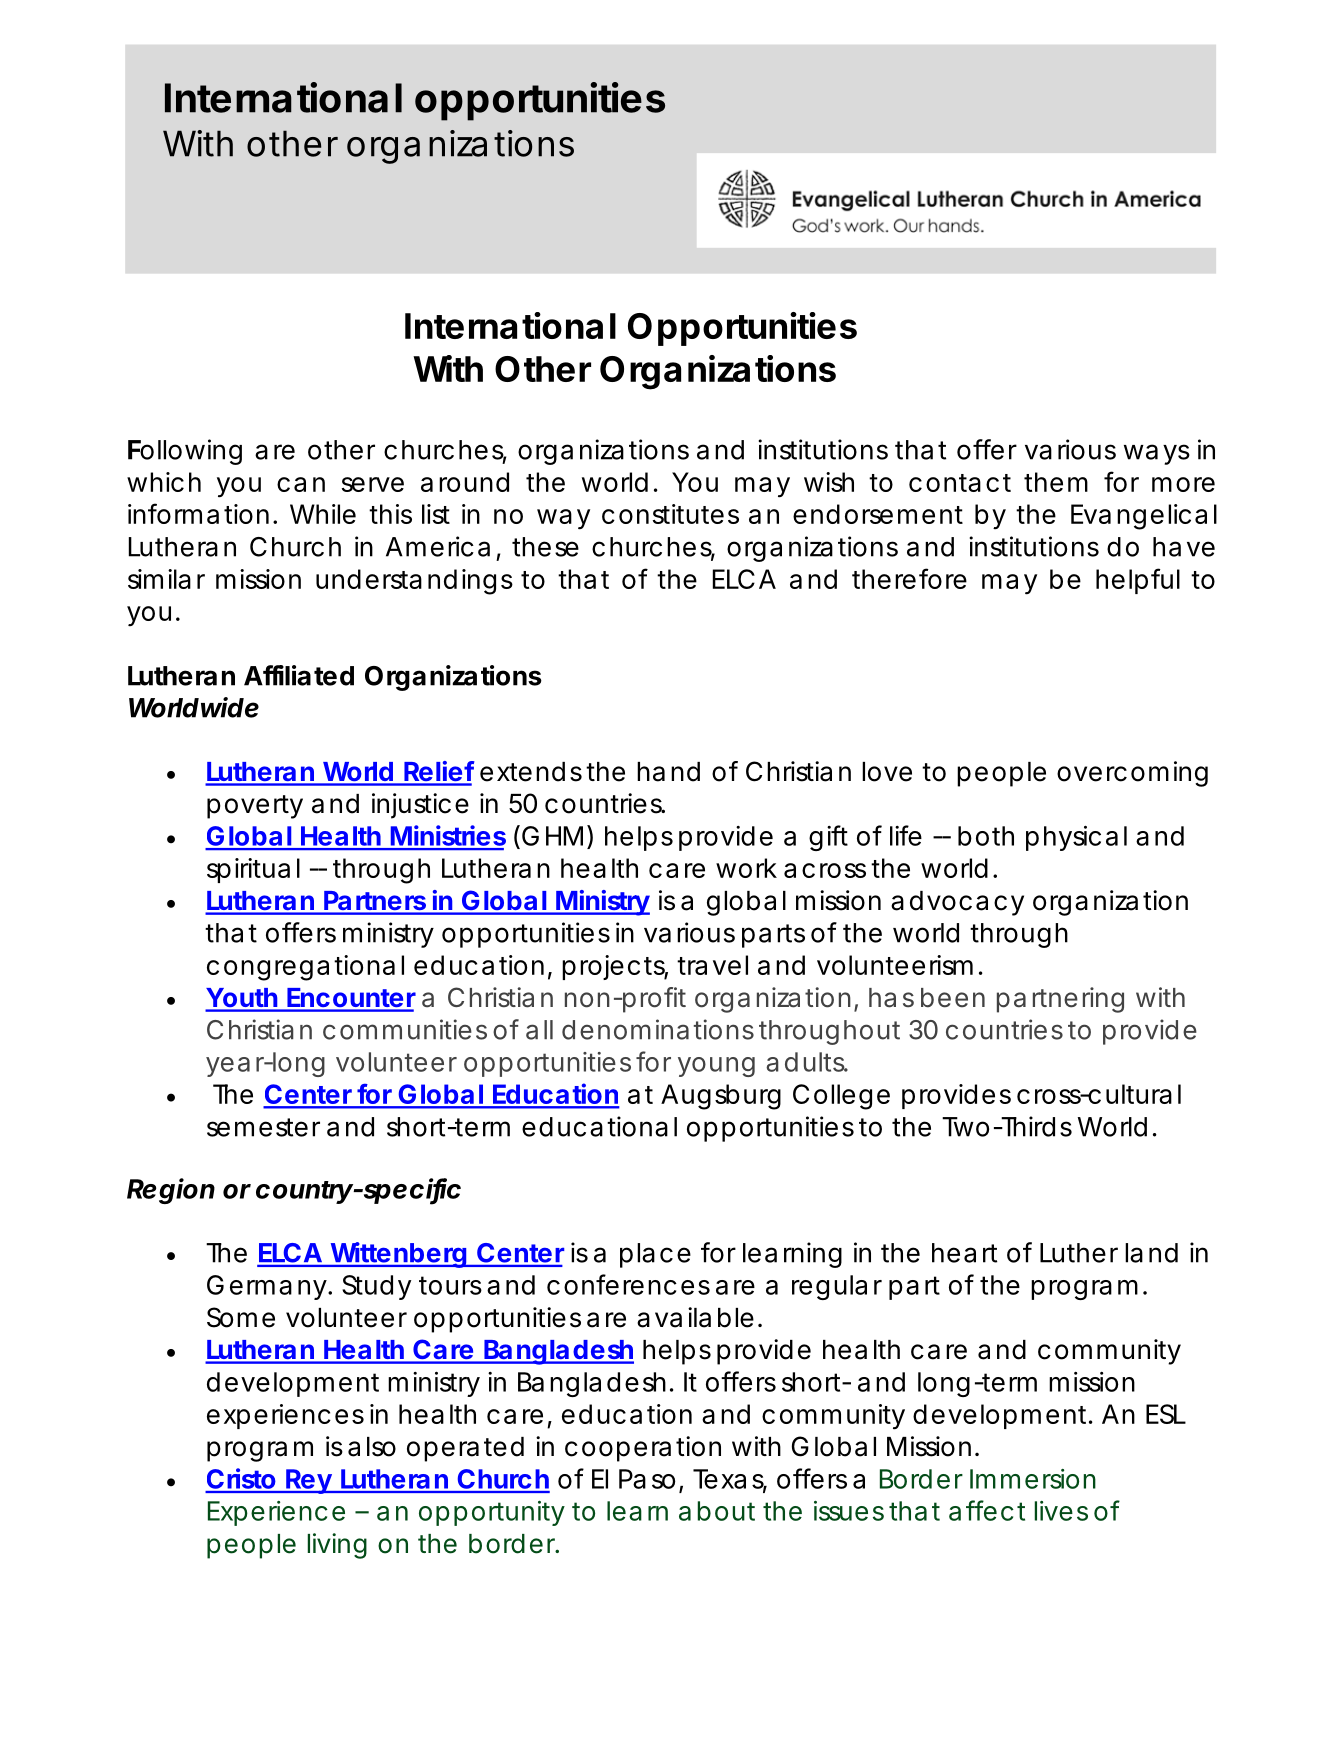 This screenshot has height=1739, width=1344. Describe the element at coordinates (301, 484) in the screenshot. I see `can` at that location.
